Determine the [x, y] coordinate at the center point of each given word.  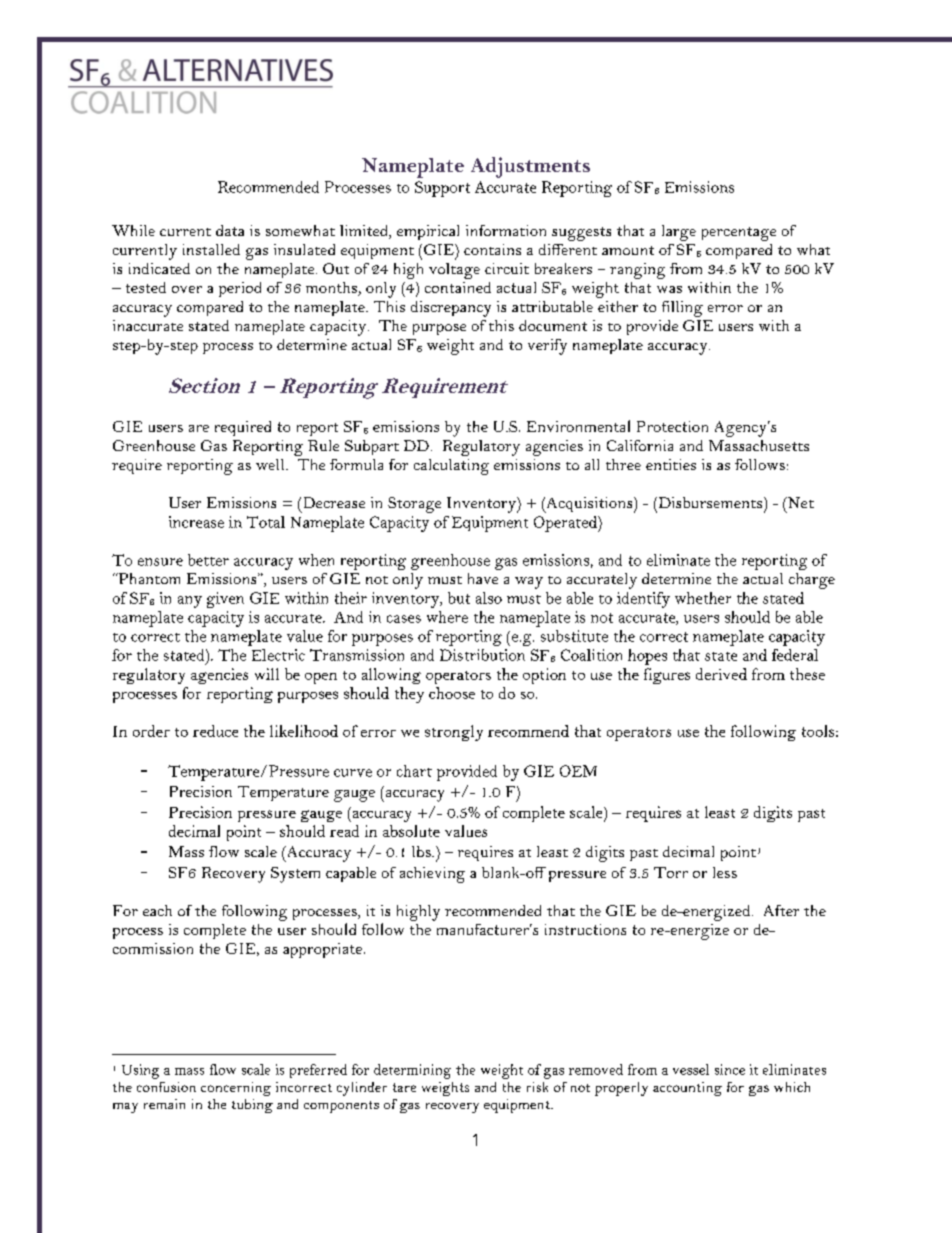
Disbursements [710, 502]
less [725, 872]
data [230, 230]
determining [412, 1071]
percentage [739, 234]
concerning [236, 1089]
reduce [215, 731]
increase [196, 522]
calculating [451, 467]
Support [442, 189]
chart [414, 771]
